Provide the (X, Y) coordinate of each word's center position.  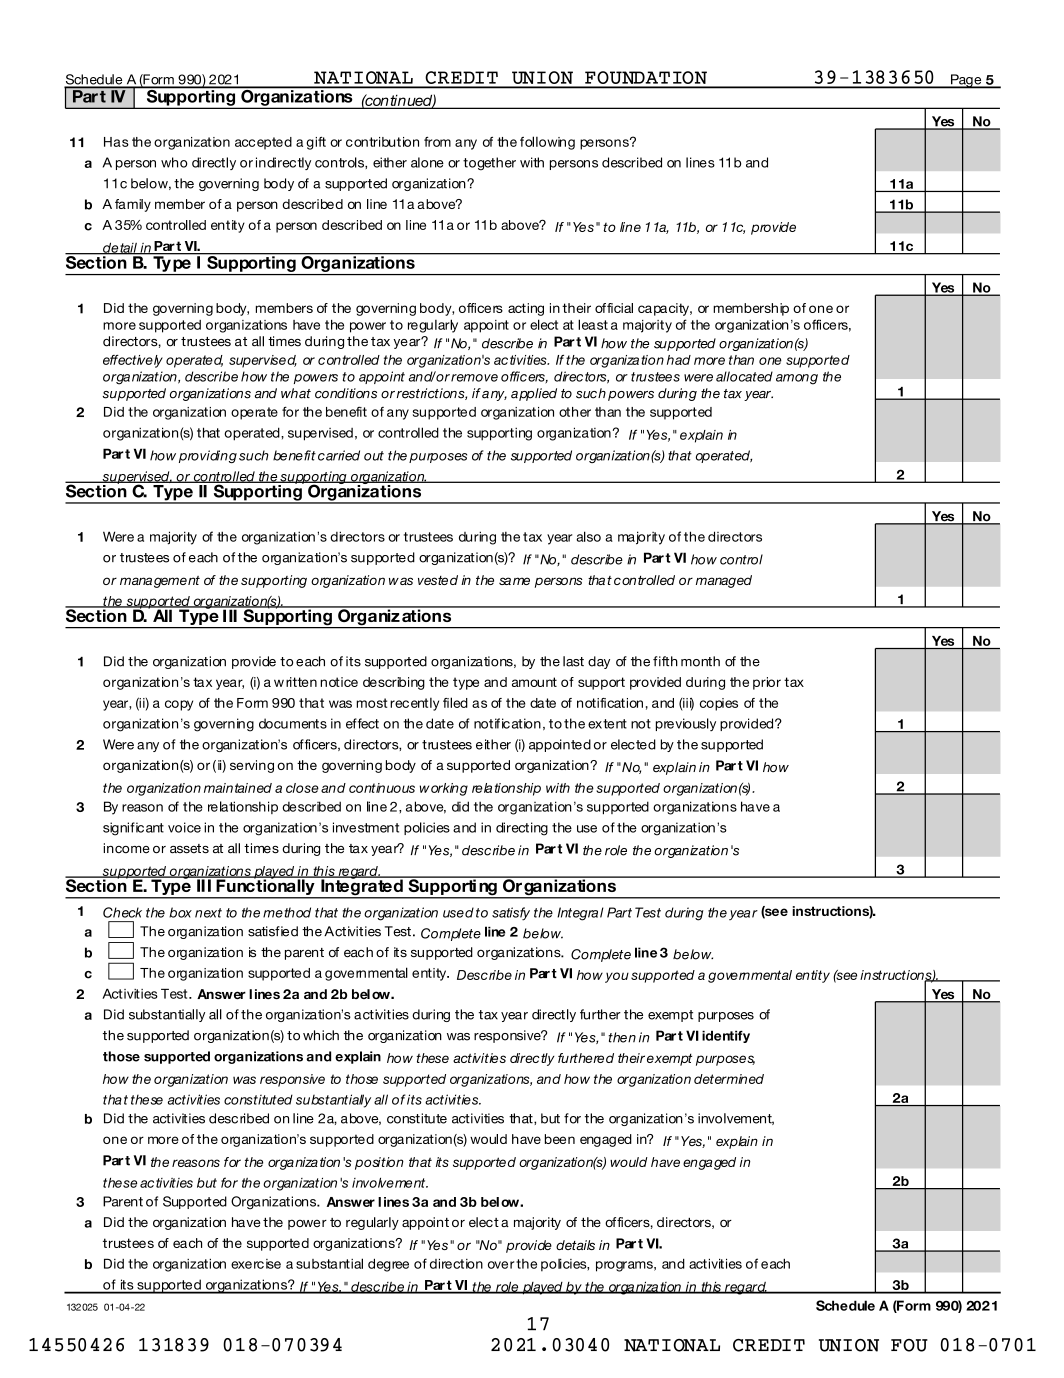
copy (179, 705)
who (174, 162)
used (458, 912)
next (208, 913)
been (560, 1139)
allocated (744, 376)
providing (208, 456)
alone (427, 162)
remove (474, 378)
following (547, 143)
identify (726, 1036)
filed (455, 702)
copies (719, 704)
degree (388, 1265)
